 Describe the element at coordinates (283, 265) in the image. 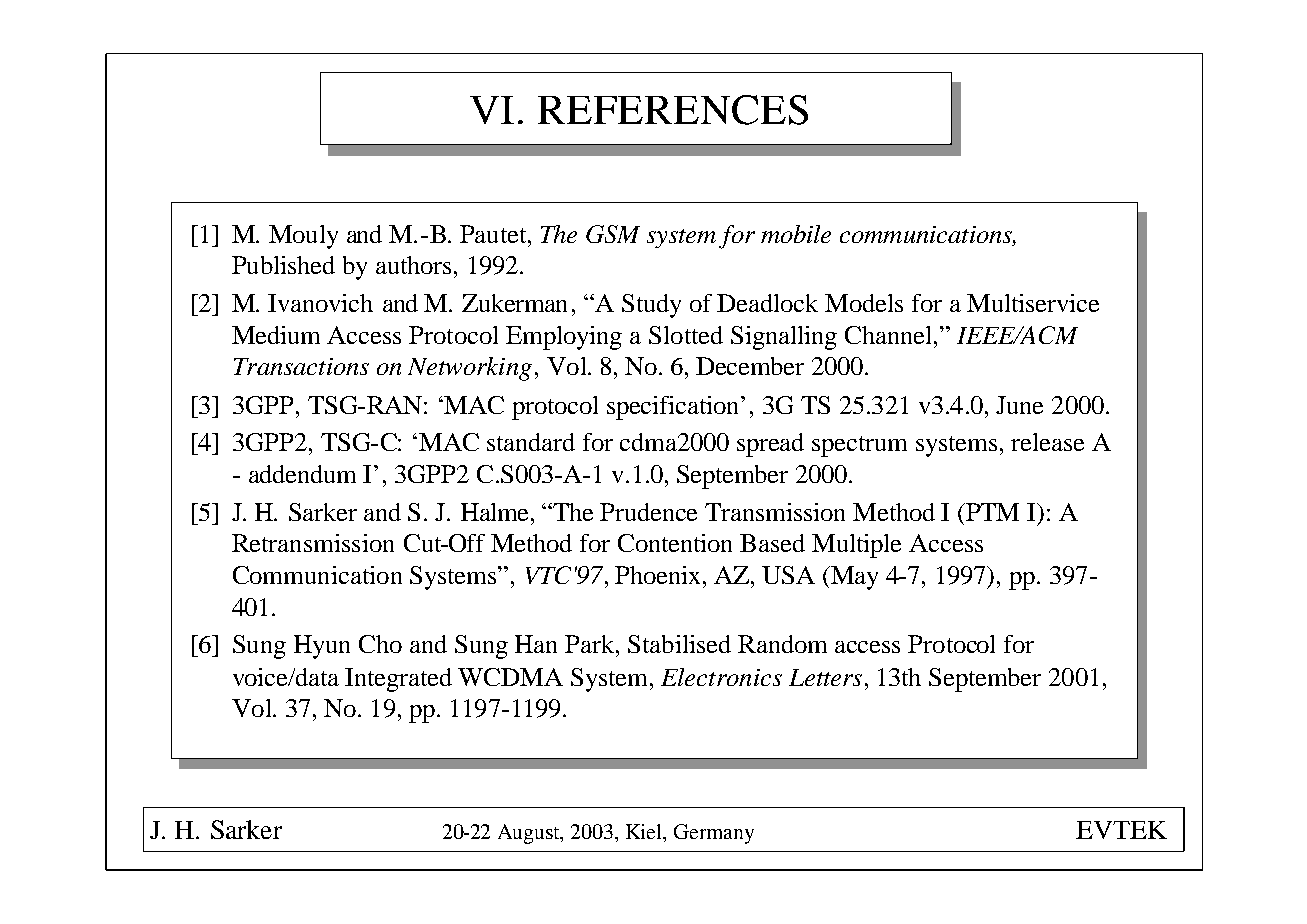

I see `Published` at that location.
